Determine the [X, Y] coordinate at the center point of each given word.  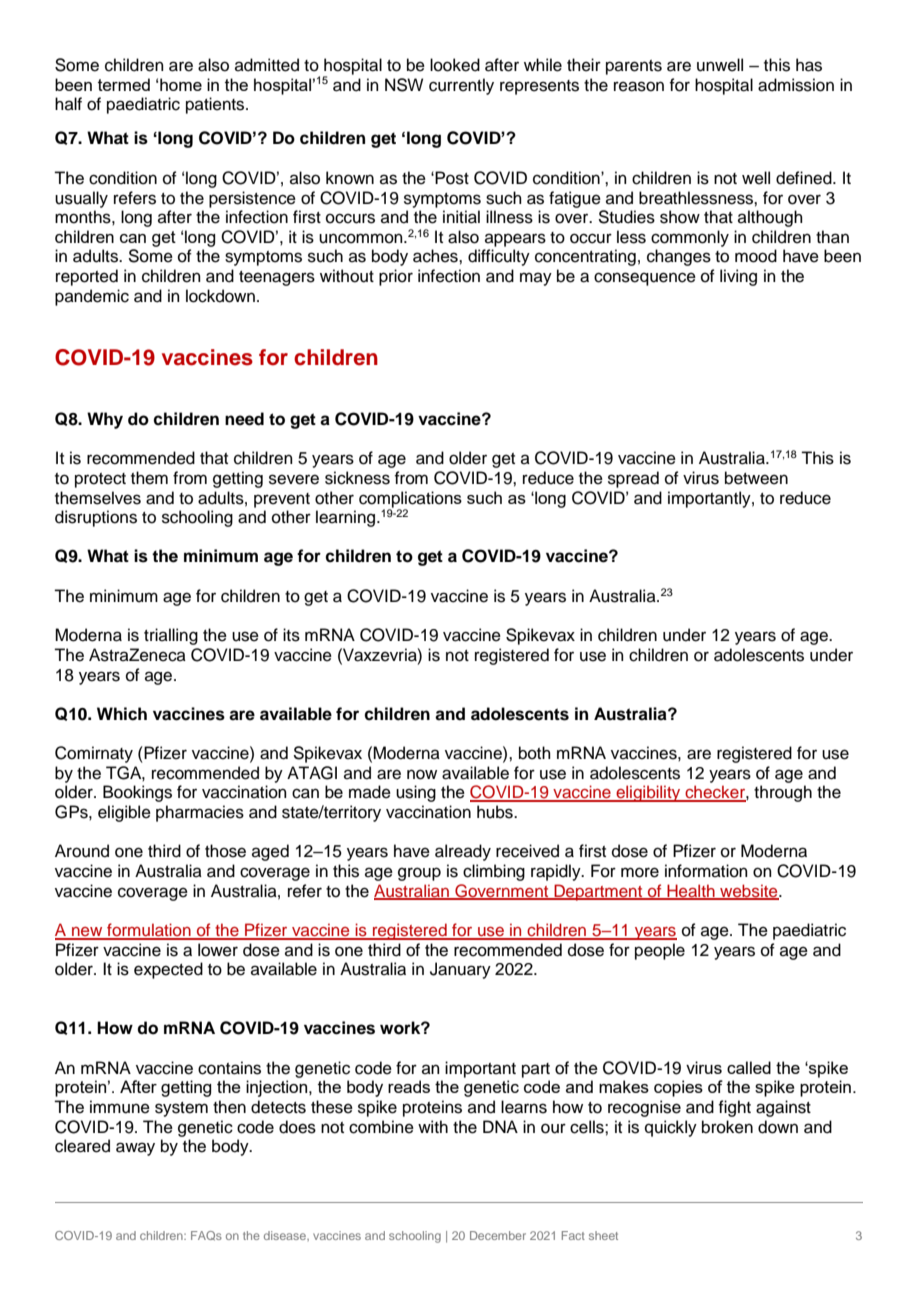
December [498, 1235]
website [749, 891]
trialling [171, 636]
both [535, 753]
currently [461, 86]
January [460, 970]
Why [105, 420]
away [135, 1149]
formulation [149, 931]
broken [727, 1127]
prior [396, 277]
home [181, 84]
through [783, 793]
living [738, 277]
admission [796, 85]
